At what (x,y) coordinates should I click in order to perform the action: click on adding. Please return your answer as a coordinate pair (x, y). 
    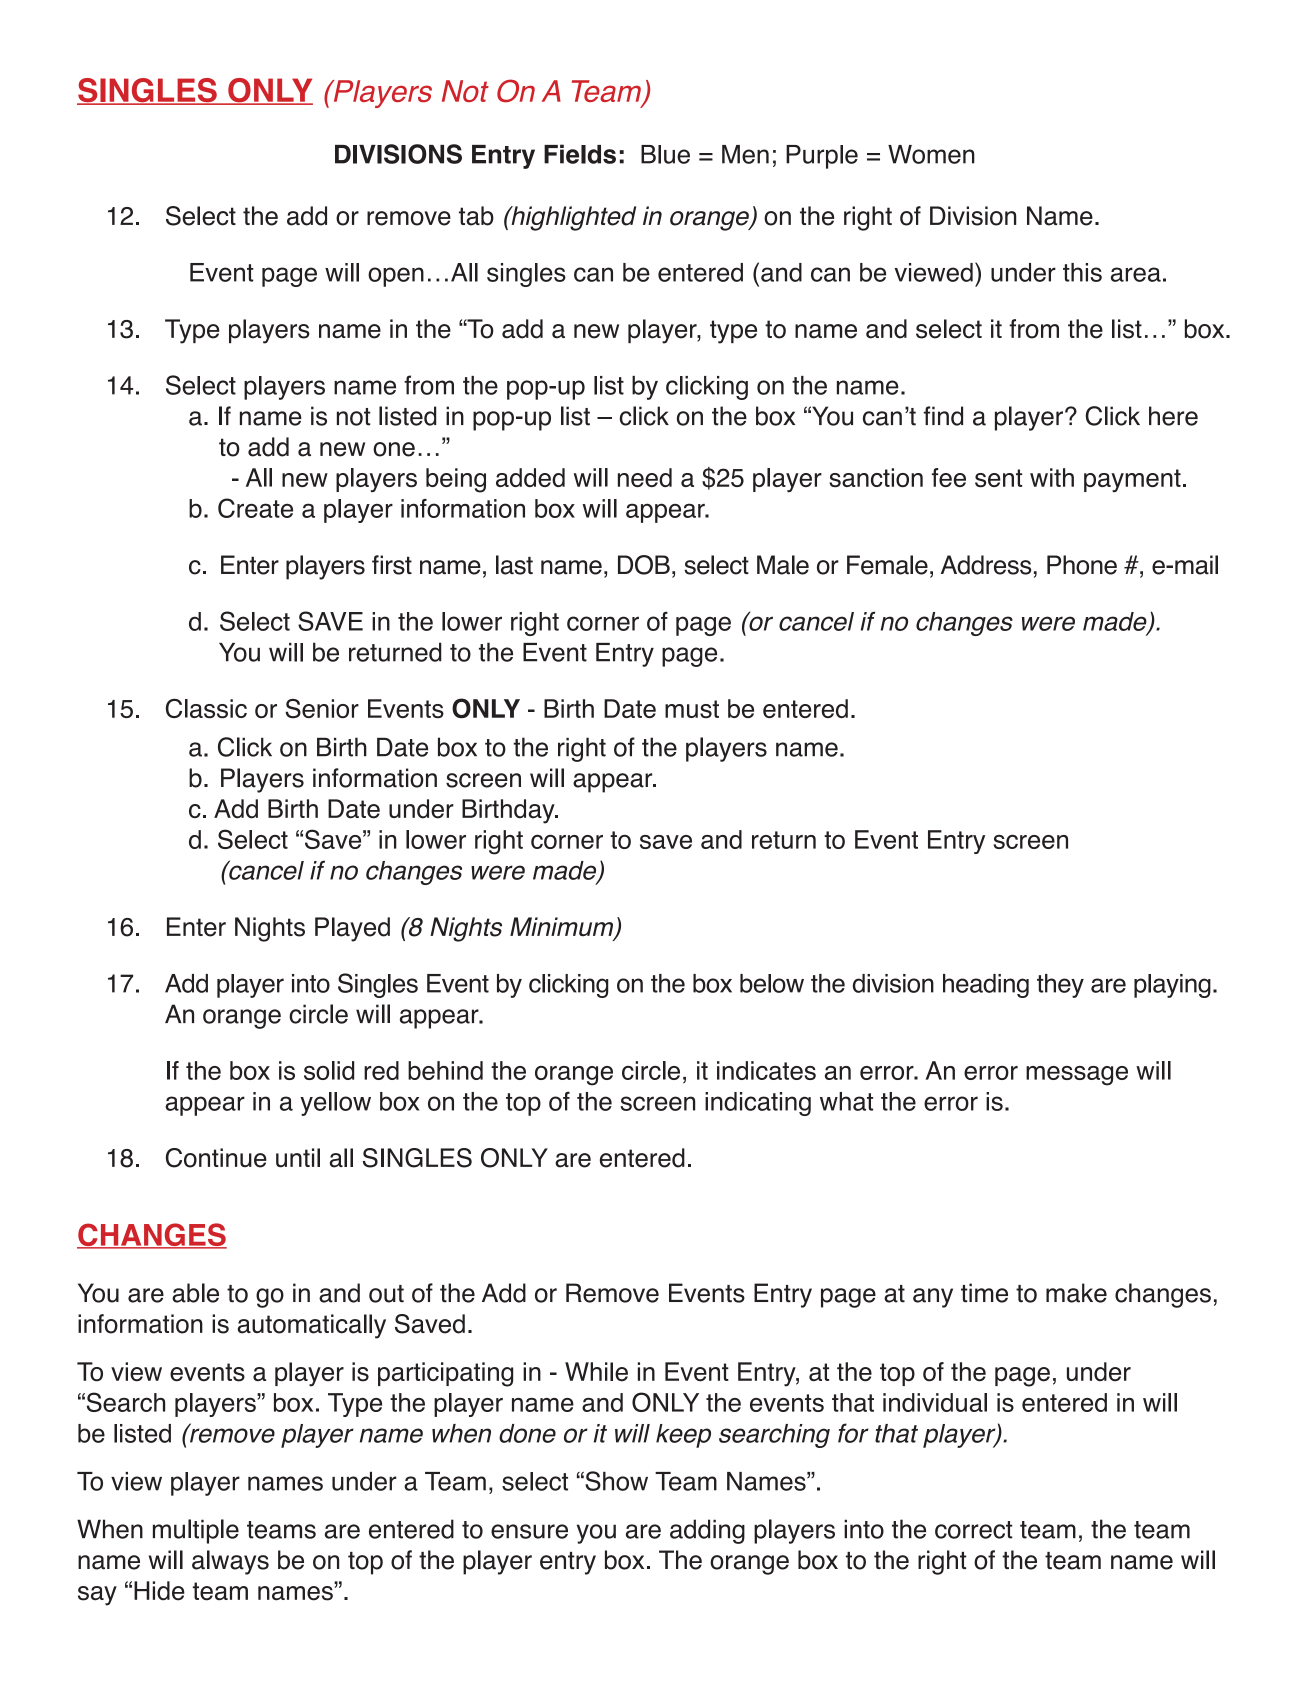
    Looking at the image, I should click on (707, 1531).
